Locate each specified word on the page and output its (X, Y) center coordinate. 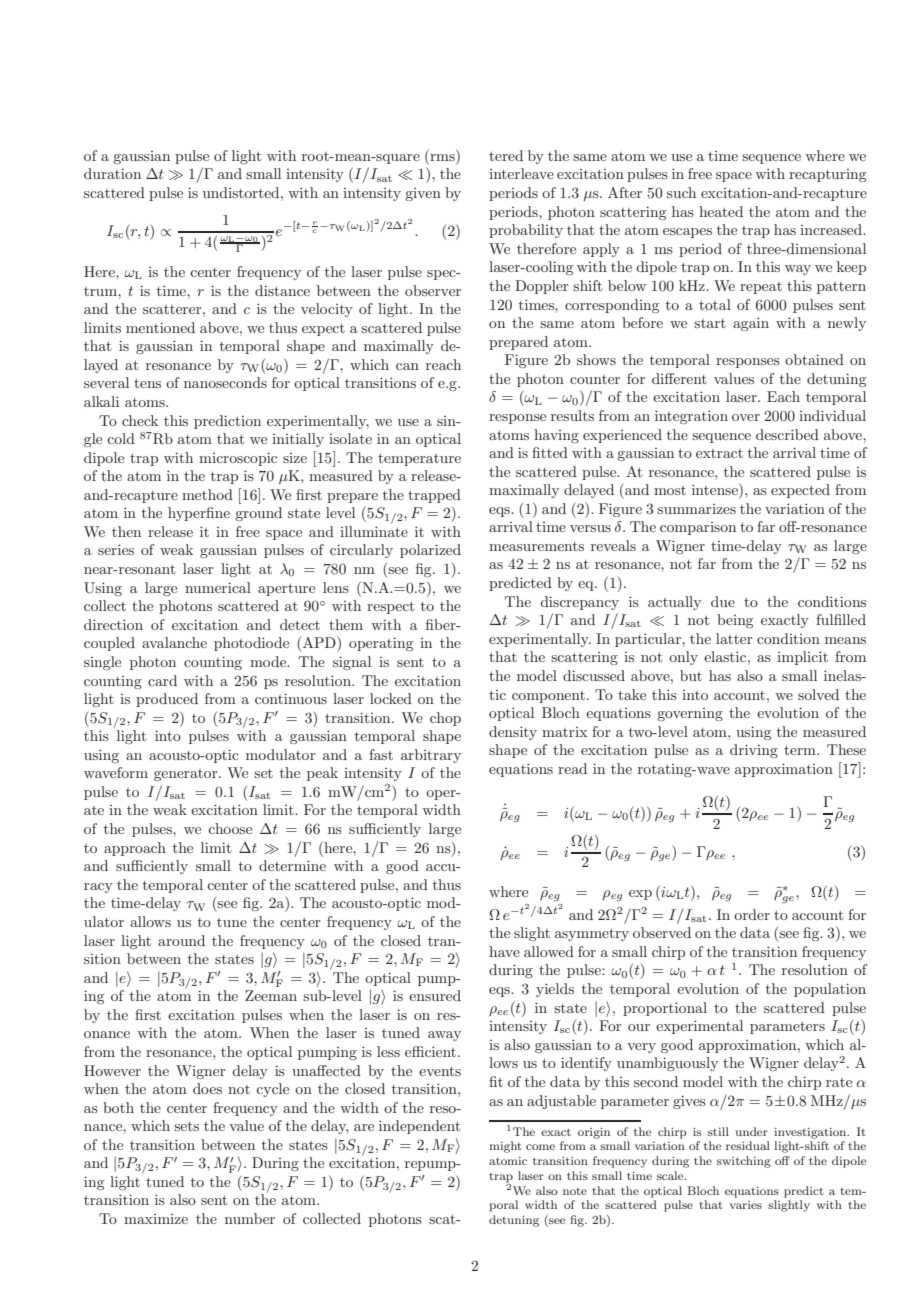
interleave (521, 173)
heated (721, 211)
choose (230, 828)
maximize (156, 1219)
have (504, 951)
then (126, 531)
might (505, 1147)
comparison (698, 528)
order (752, 914)
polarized (430, 551)
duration (112, 173)
